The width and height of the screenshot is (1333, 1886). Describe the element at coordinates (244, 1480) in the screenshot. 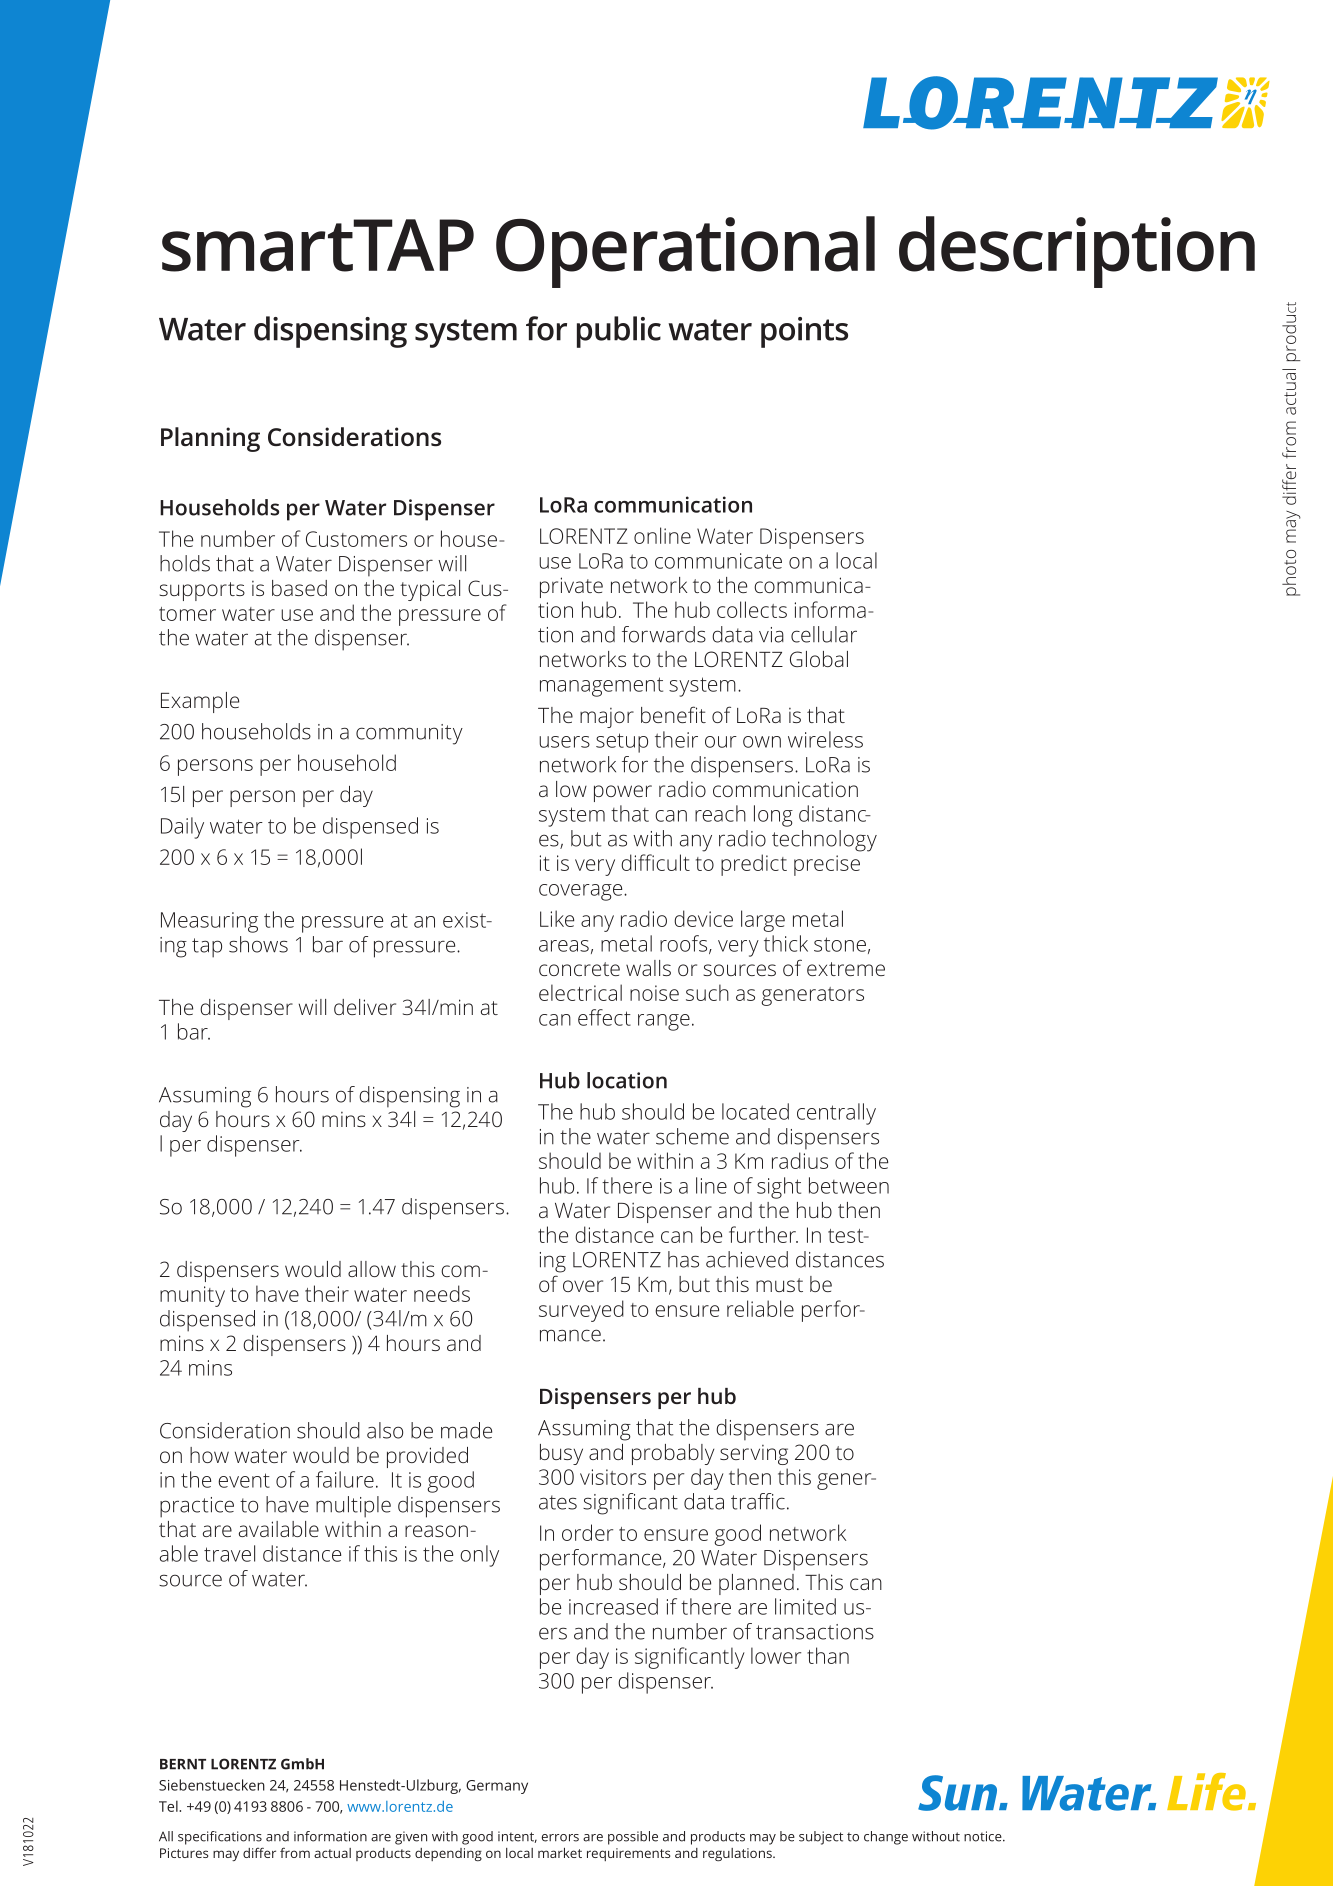

I see `event` at that location.
